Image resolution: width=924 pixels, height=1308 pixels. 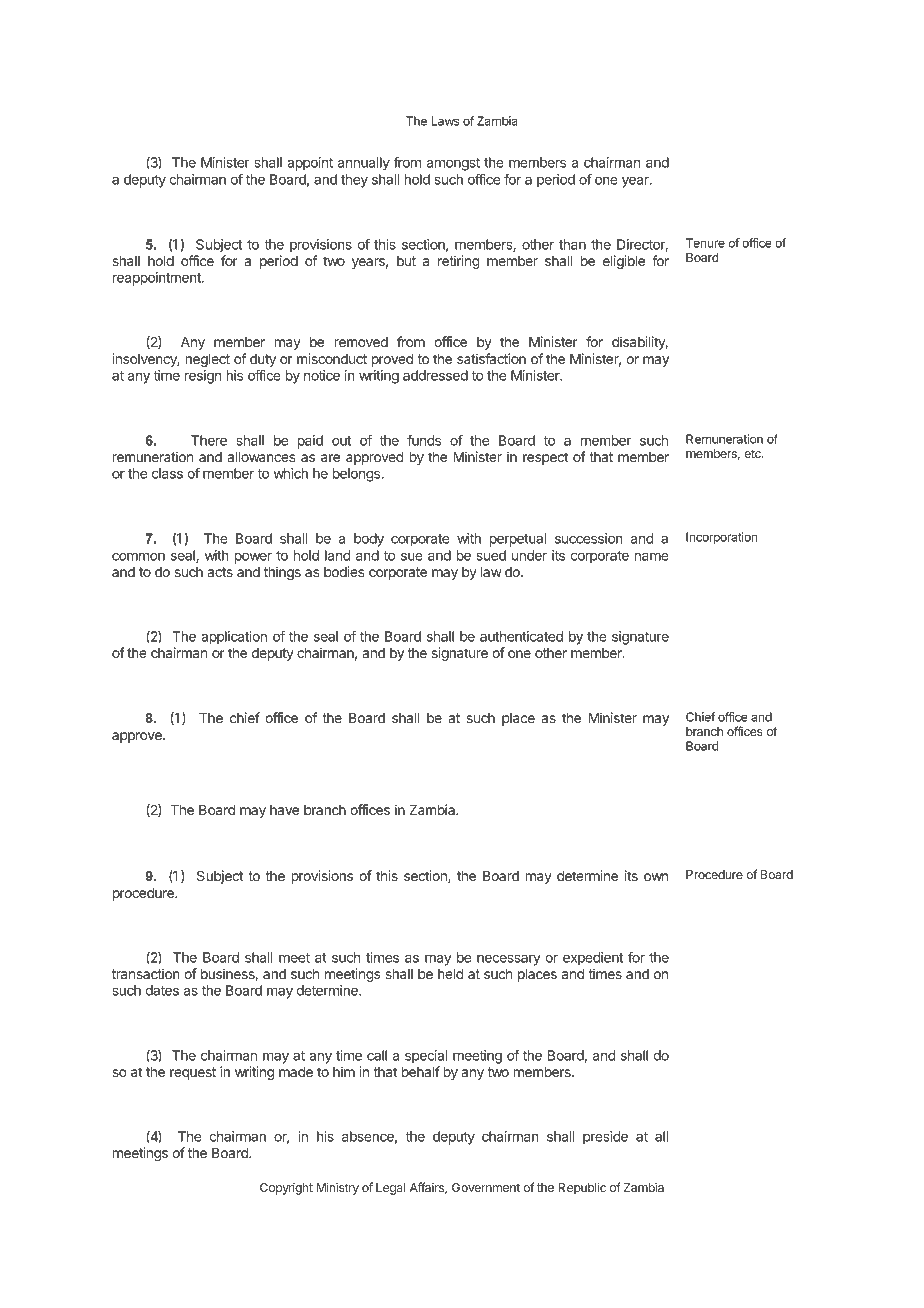 What do you see at coordinates (354, 181) in the screenshot?
I see `they` at bounding box center [354, 181].
